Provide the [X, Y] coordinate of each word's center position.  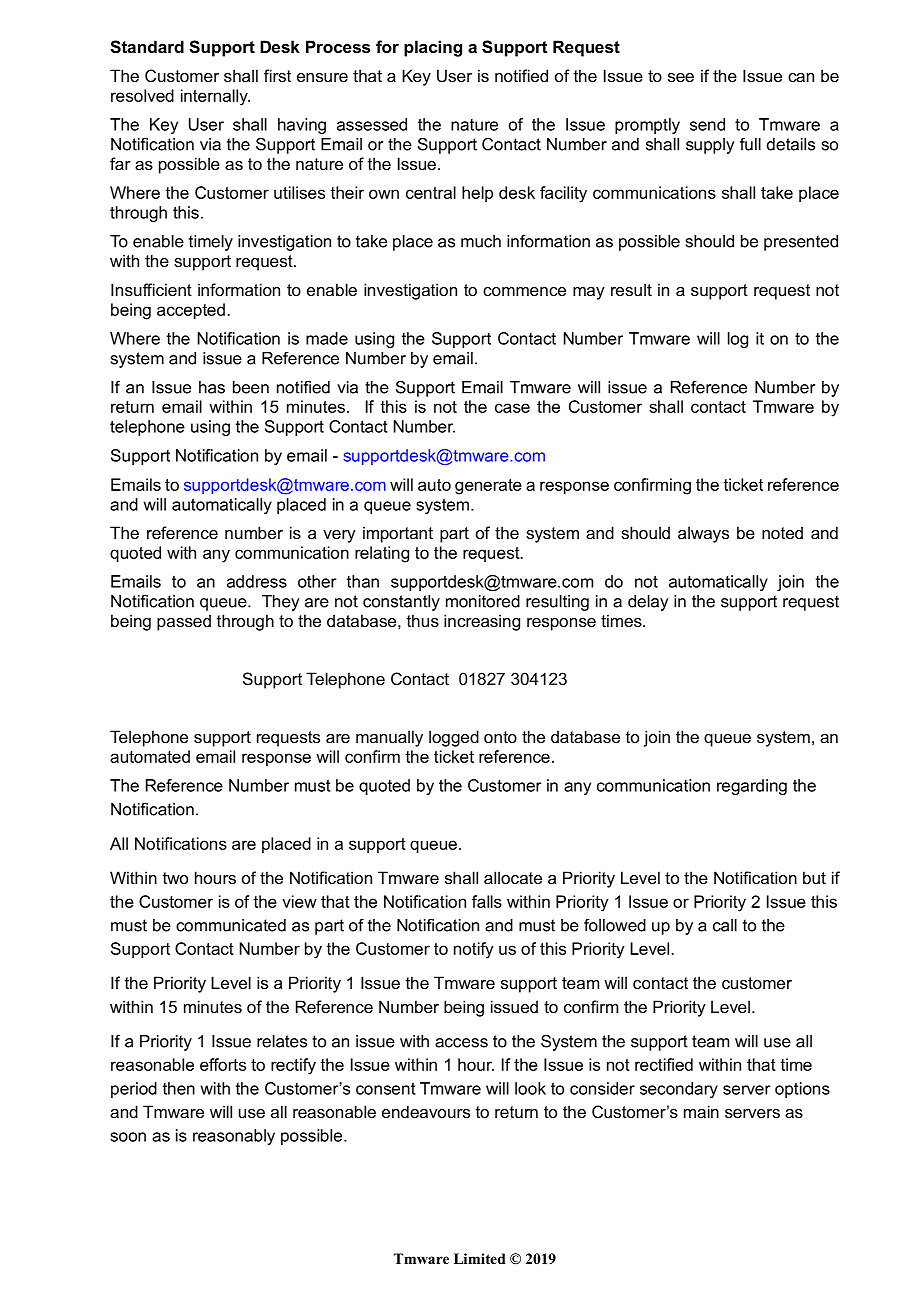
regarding [752, 787]
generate [488, 487]
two [175, 878]
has [212, 387]
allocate [513, 877]
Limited [480, 1258]
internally [215, 97]
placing [433, 48]
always [703, 534]
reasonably [234, 1137]
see [681, 77]
